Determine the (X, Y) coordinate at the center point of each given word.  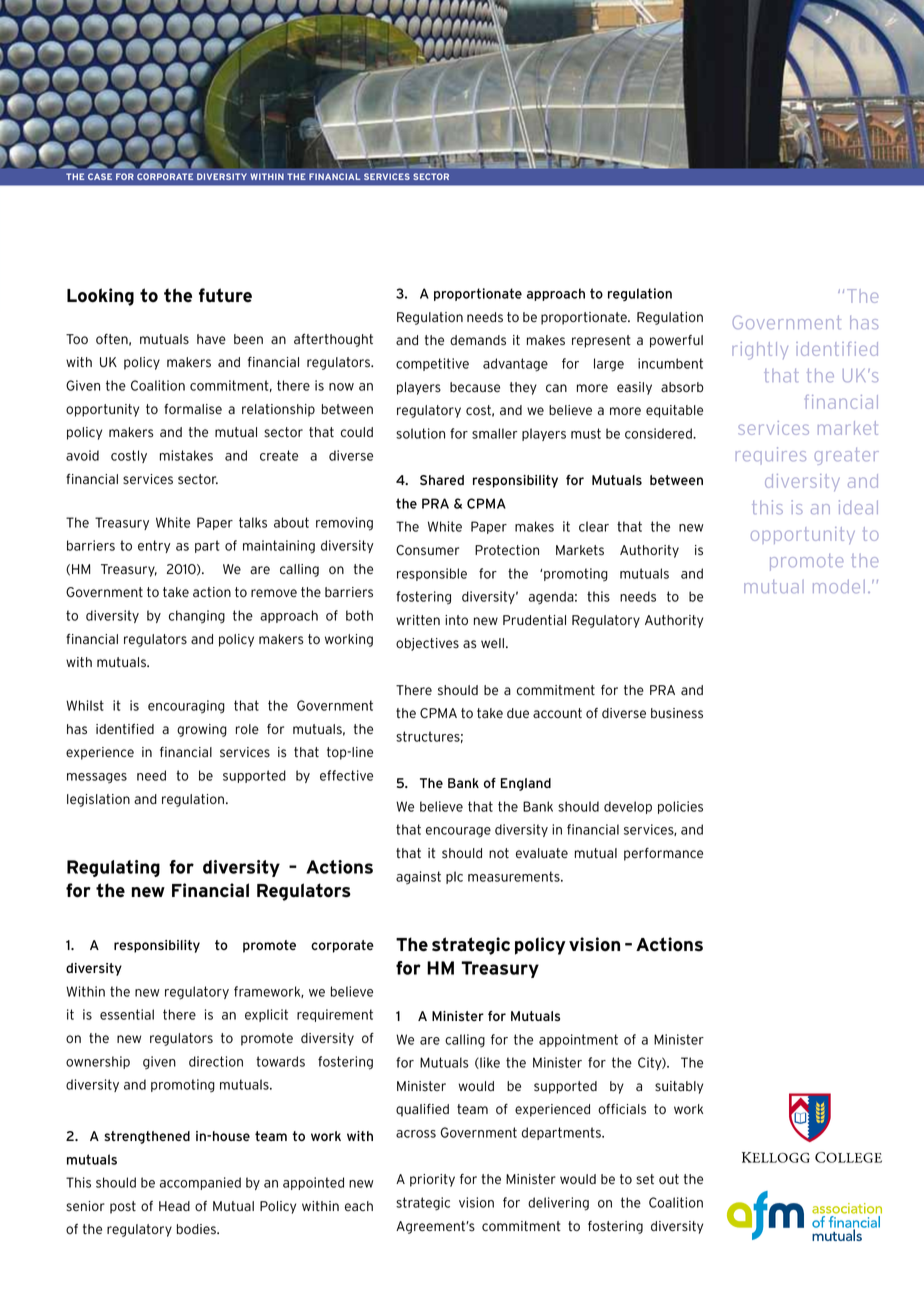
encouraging (186, 707)
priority (432, 1180)
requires (771, 455)
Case (100, 176)
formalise (193, 409)
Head (174, 1206)
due (518, 713)
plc (454, 877)
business (677, 713)
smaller (494, 433)
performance (663, 854)
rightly (760, 351)
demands (478, 340)
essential (127, 1014)
